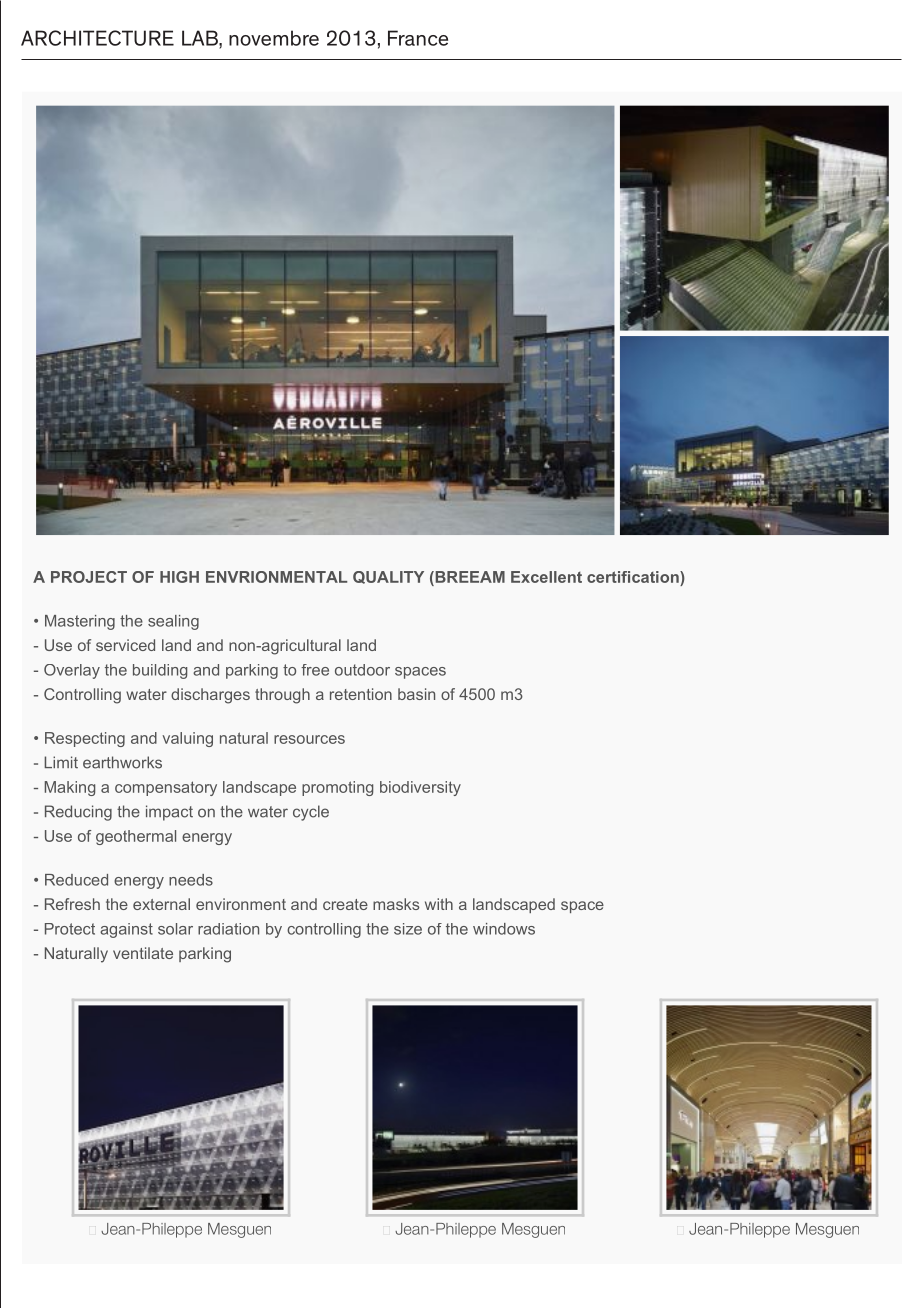 The height and width of the page is (1308, 924). What do you see at coordinates (345, 904) in the page?
I see `create` at bounding box center [345, 904].
